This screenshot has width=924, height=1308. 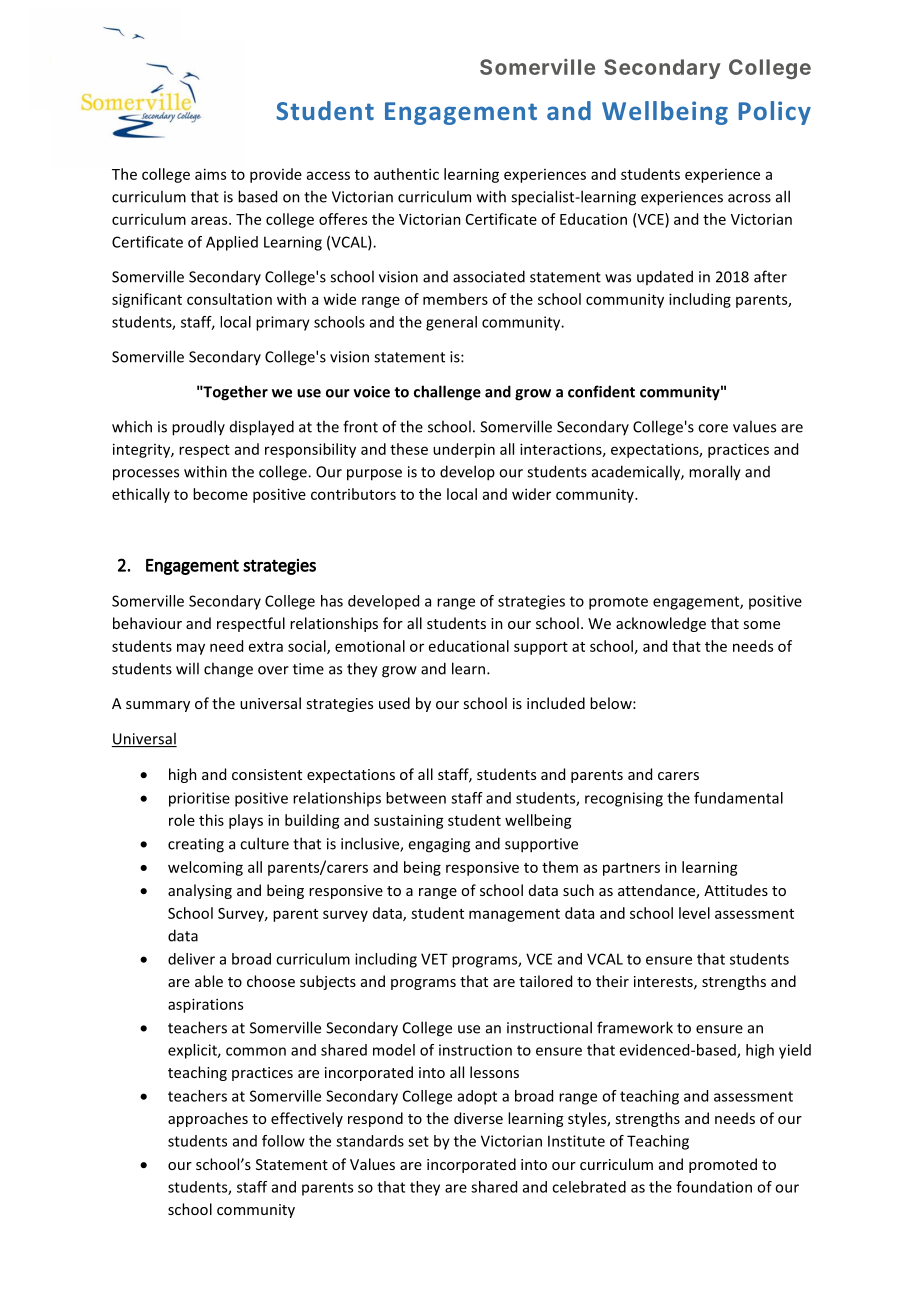 I want to click on foundation, so click(x=714, y=1187).
